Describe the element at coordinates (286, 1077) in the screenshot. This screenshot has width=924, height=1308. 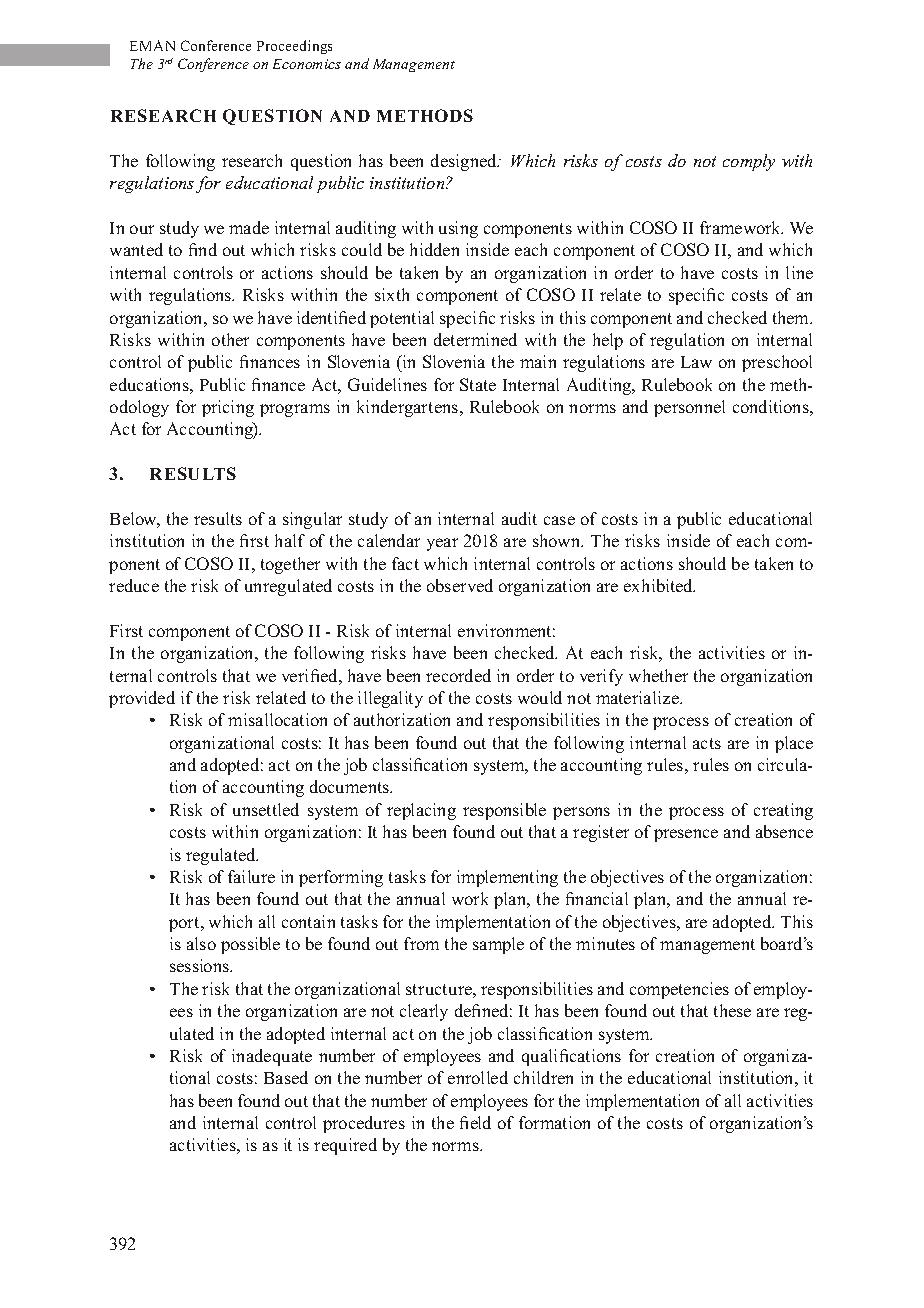
I see `Based` at that location.
